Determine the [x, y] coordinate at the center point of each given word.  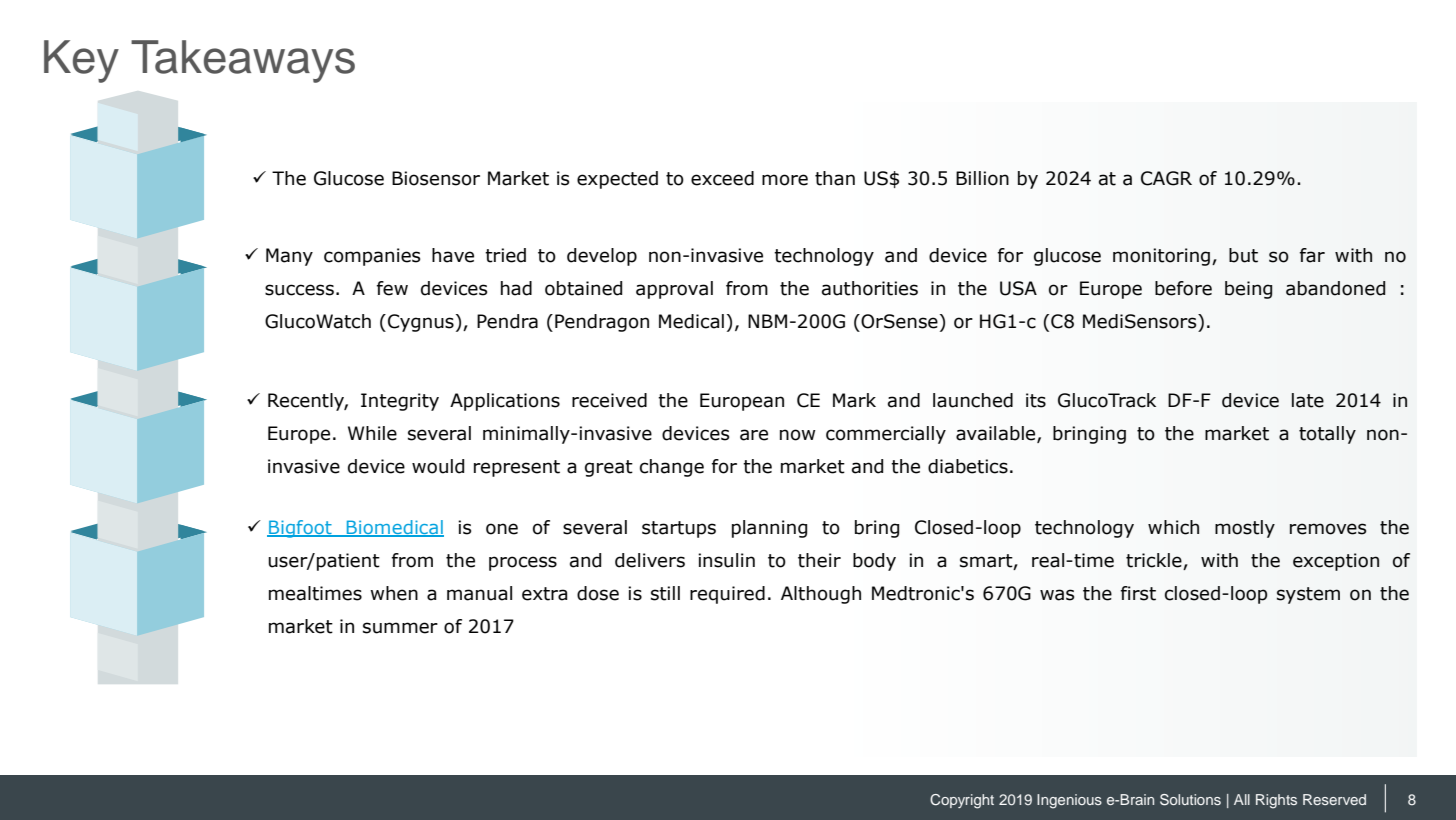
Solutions [1190, 800]
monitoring [1161, 257]
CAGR [1166, 178]
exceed [722, 178]
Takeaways [243, 61]
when [394, 593]
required [727, 595]
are [754, 435]
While [372, 433]
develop [602, 257]
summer [400, 628]
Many [289, 257]
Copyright [962, 801]
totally [1327, 435]
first [1138, 593]
